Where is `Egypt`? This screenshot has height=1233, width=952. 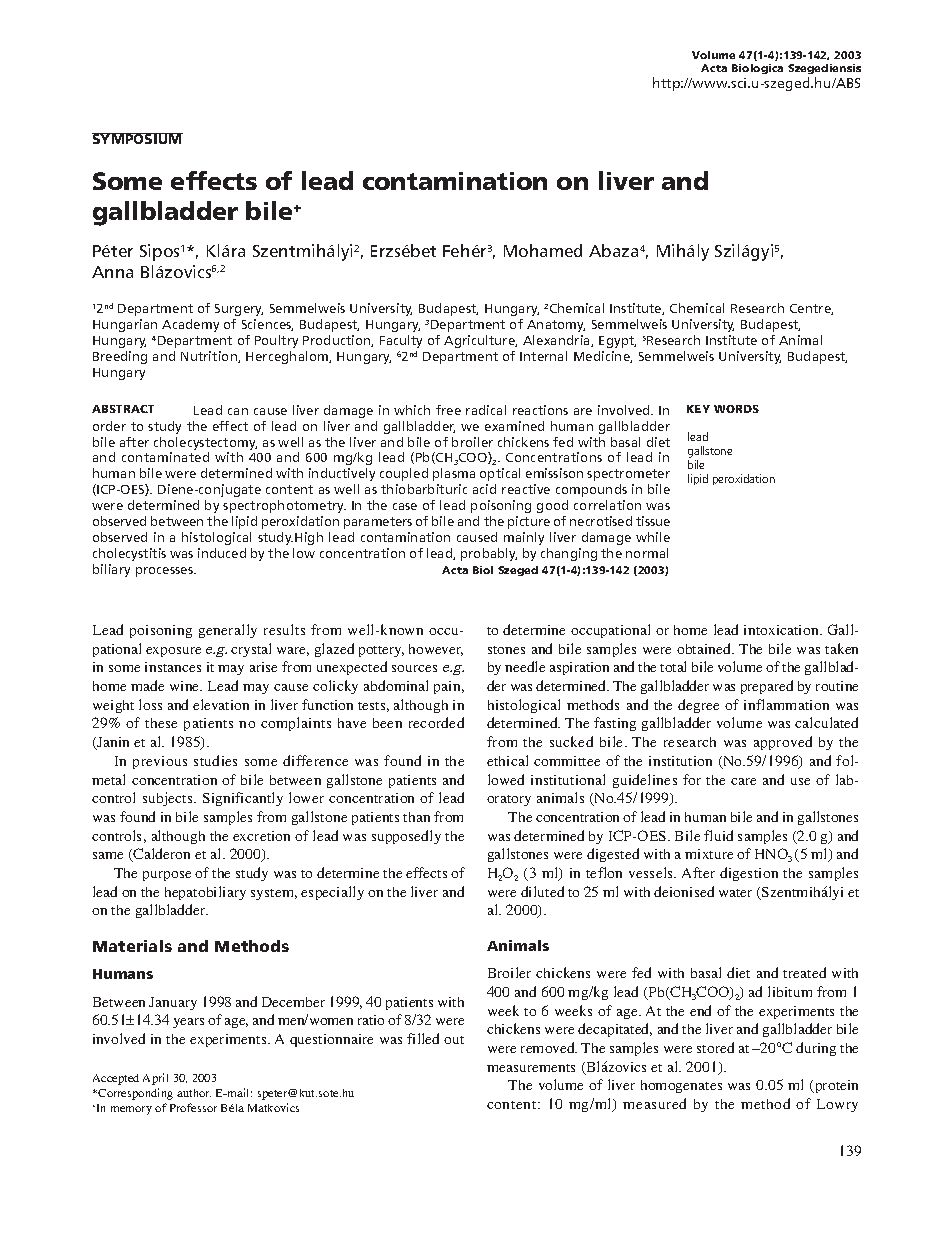
Egypt is located at coordinates (617, 342).
